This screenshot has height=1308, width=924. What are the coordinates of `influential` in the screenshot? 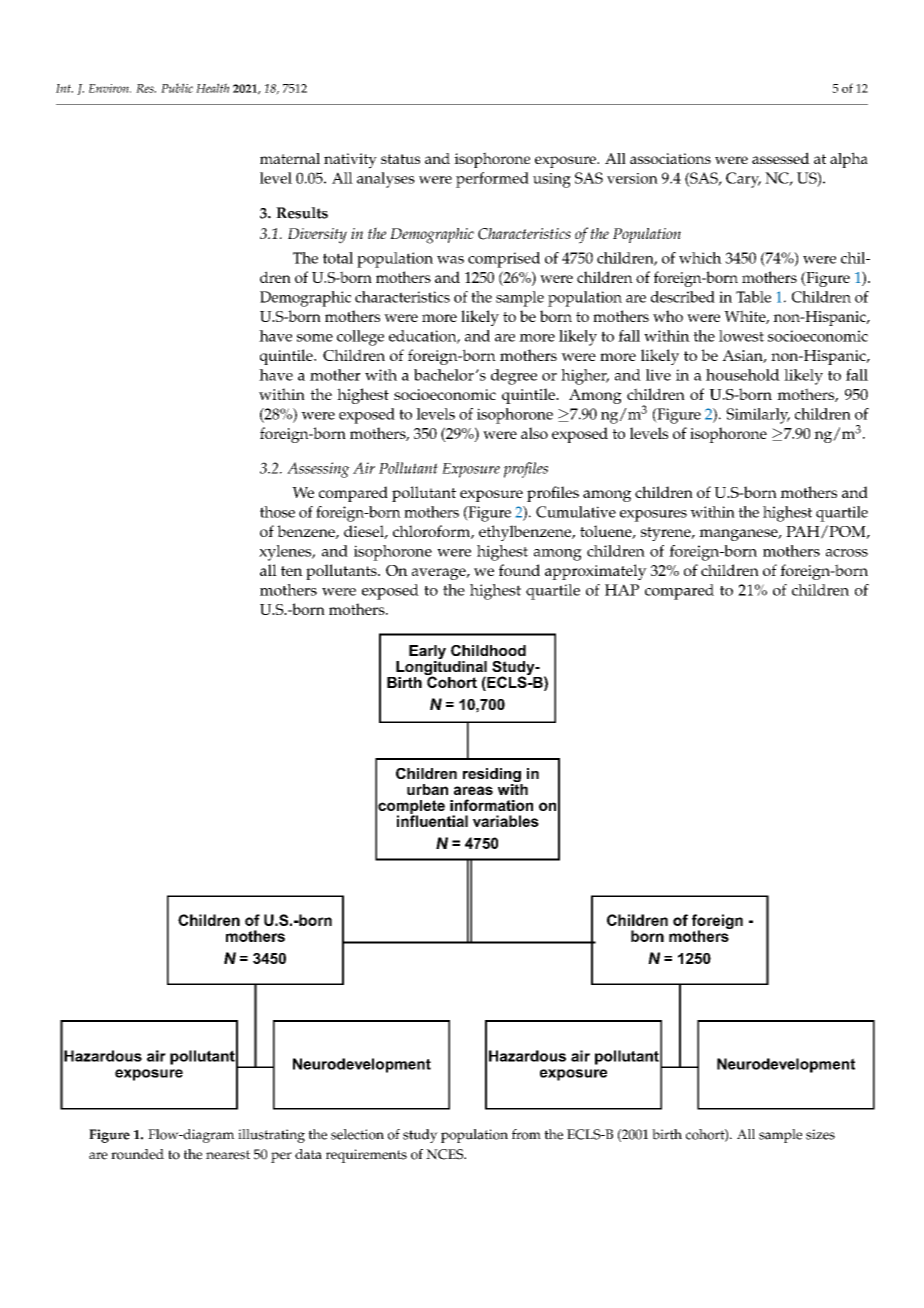 It's located at (432, 820).
